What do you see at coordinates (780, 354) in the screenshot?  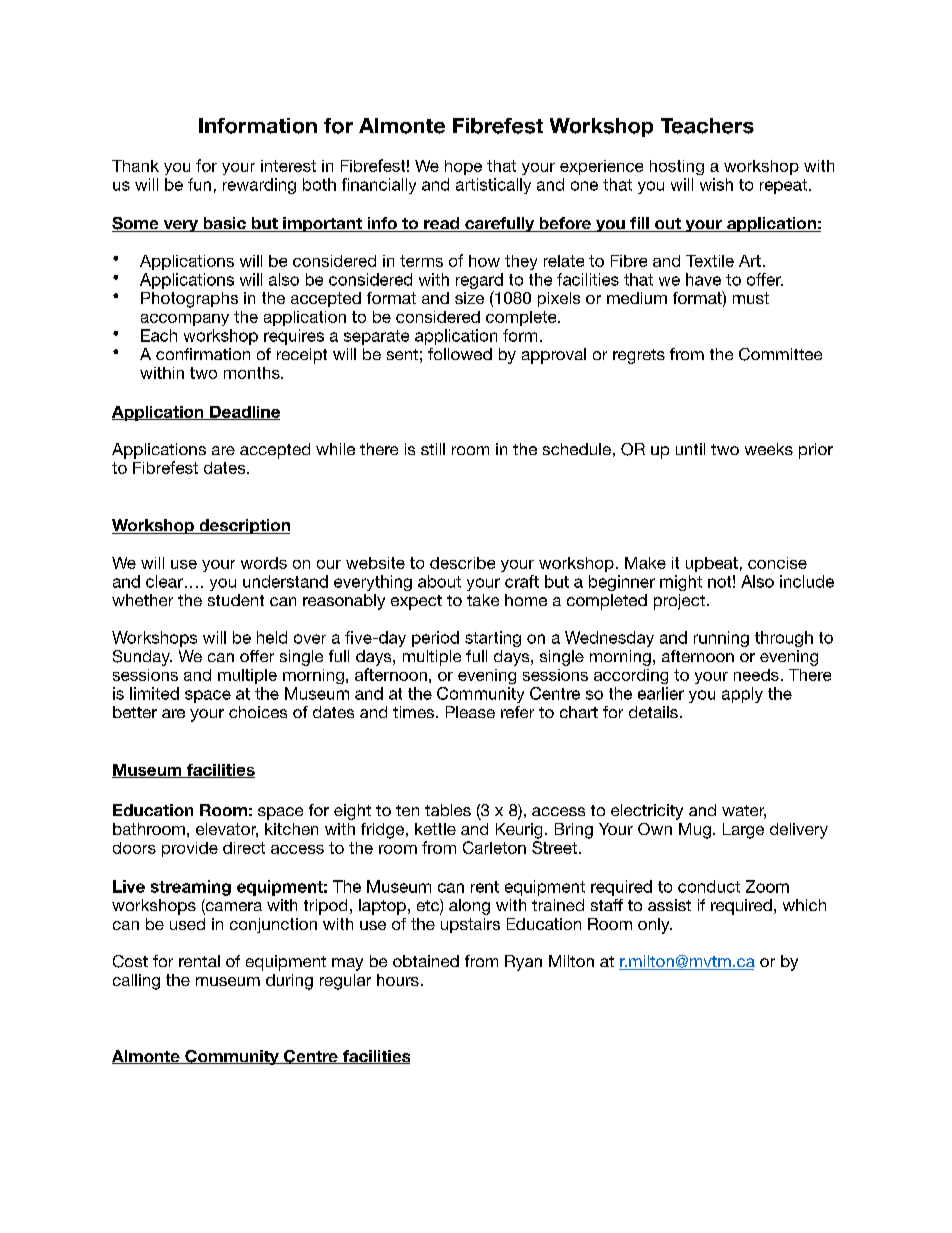 I see `Committee` at bounding box center [780, 354].
